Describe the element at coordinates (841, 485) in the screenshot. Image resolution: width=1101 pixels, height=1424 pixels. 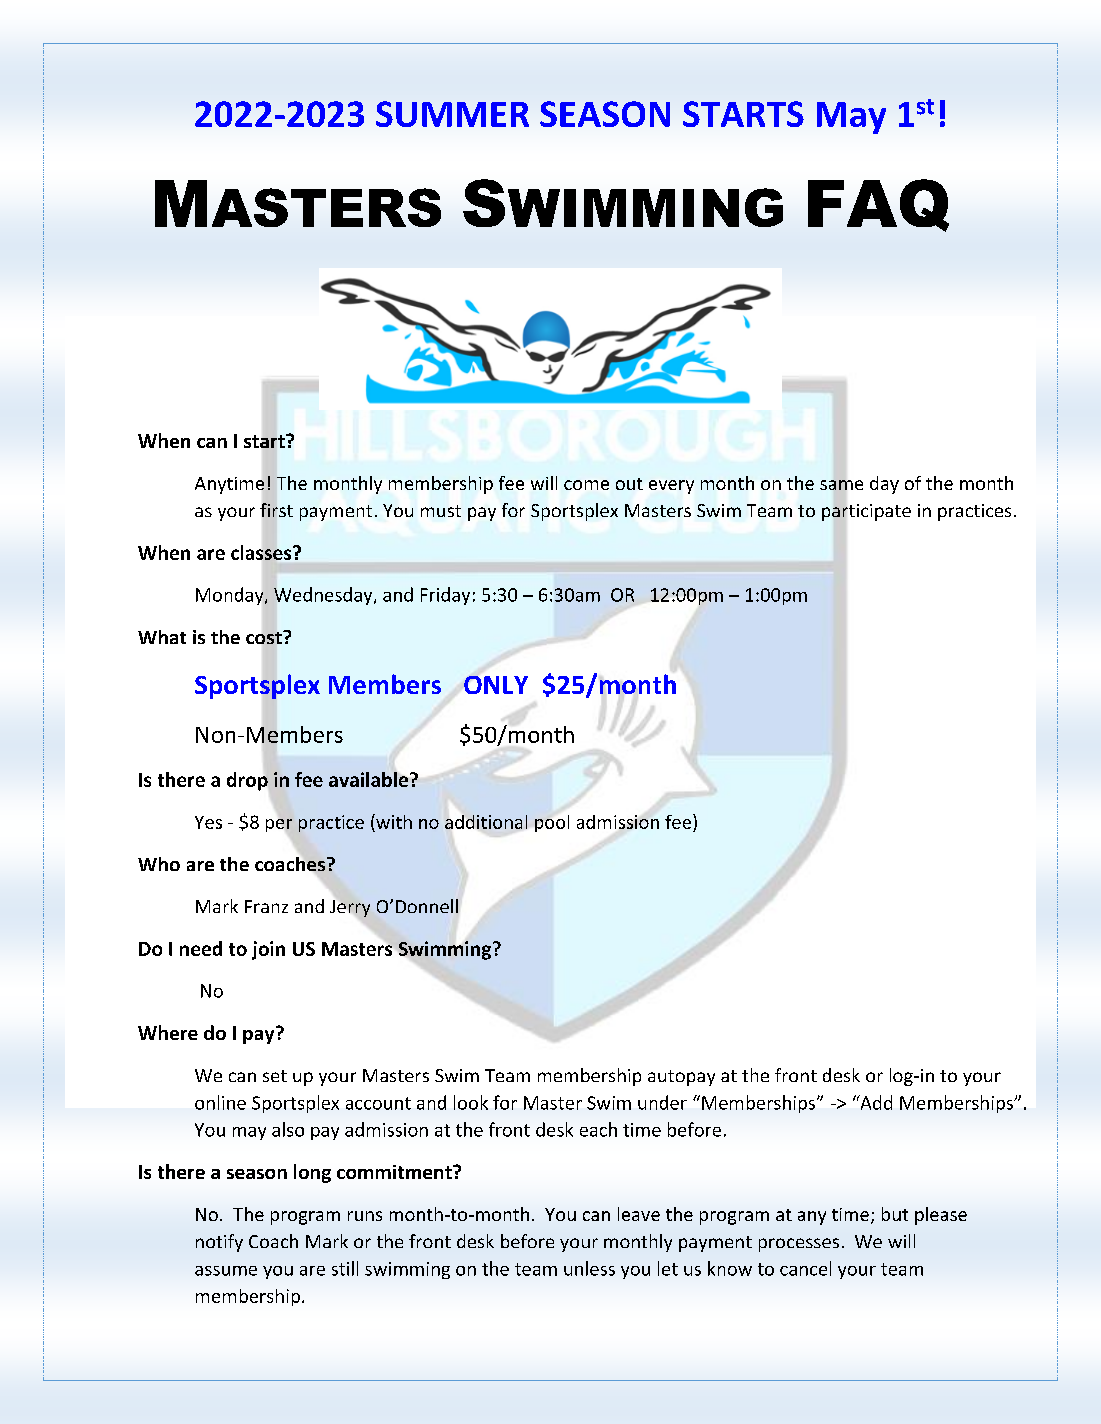
I see `same` at that location.
